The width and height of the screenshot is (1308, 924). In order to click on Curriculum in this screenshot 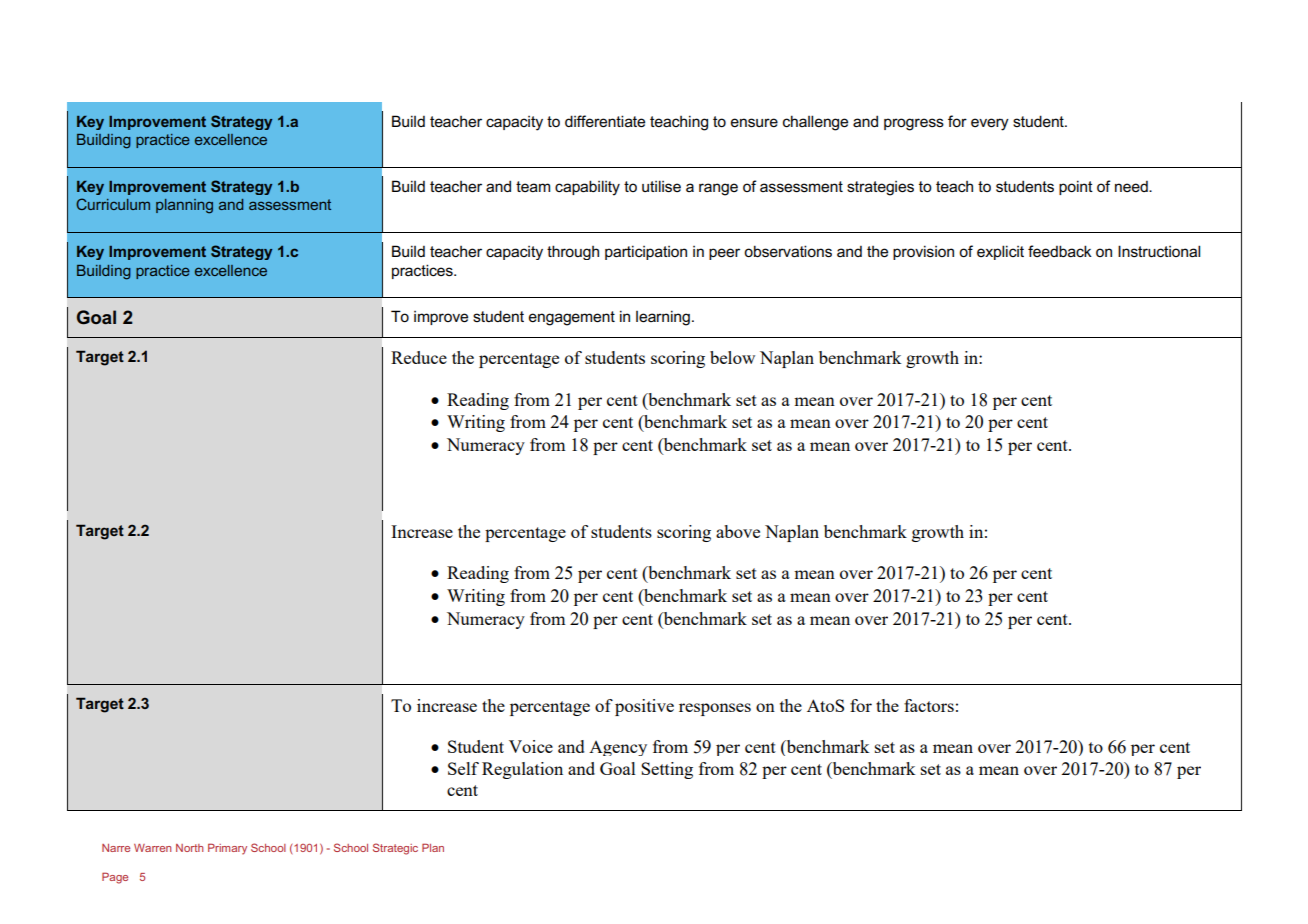, I will do `click(113, 204)`.
